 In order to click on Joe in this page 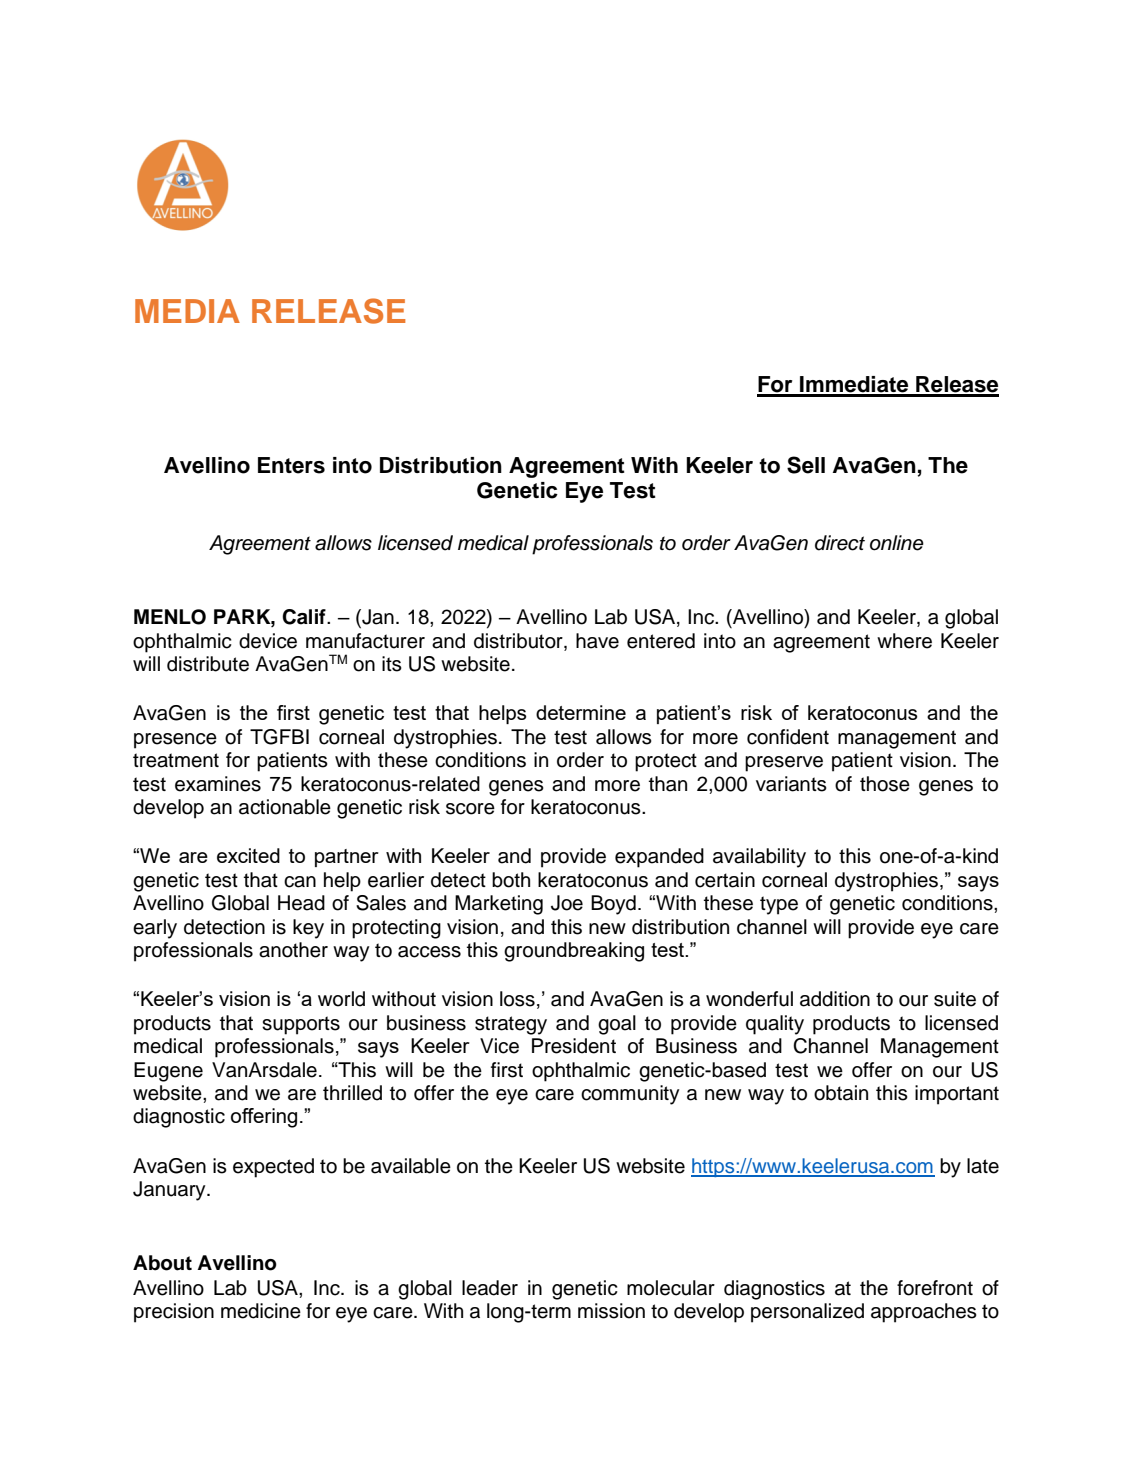, I will do `click(567, 903)`.
